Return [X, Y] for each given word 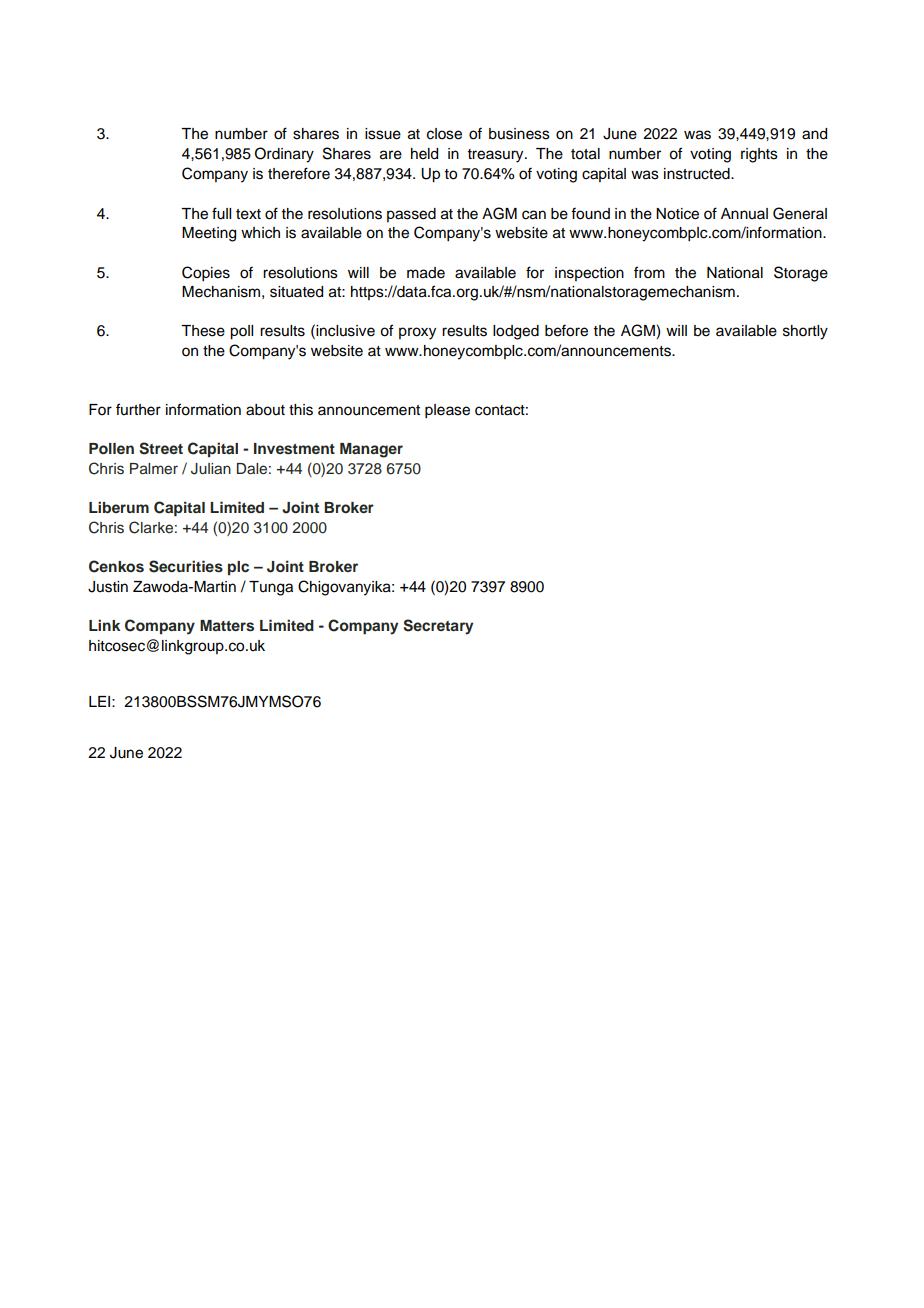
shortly [805, 332]
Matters [227, 626]
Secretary [438, 627]
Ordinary [284, 155]
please [447, 411]
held [424, 154]
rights [759, 155]
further [138, 409]
